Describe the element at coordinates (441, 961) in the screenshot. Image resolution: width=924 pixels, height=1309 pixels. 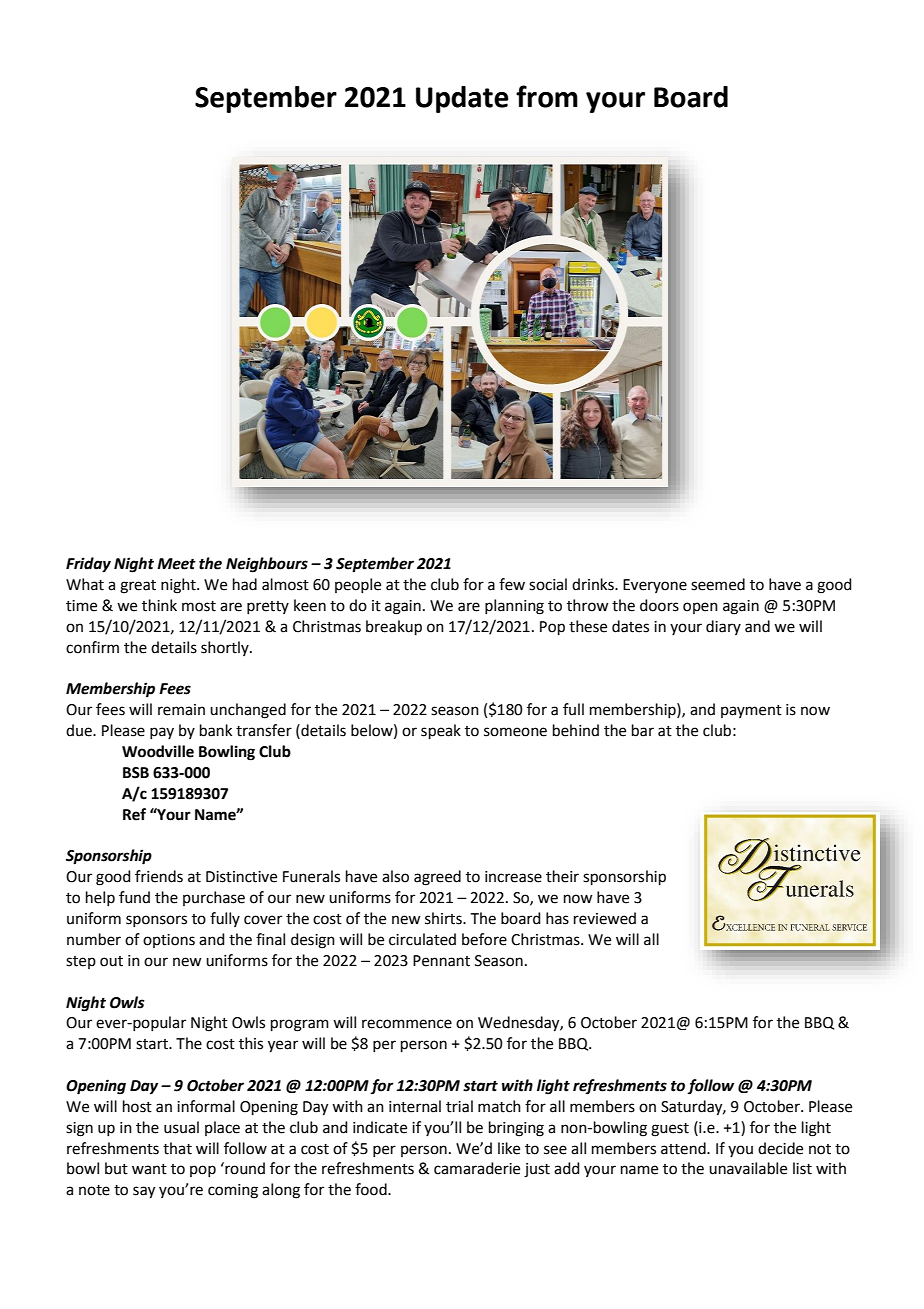
I see `Pennant` at that location.
